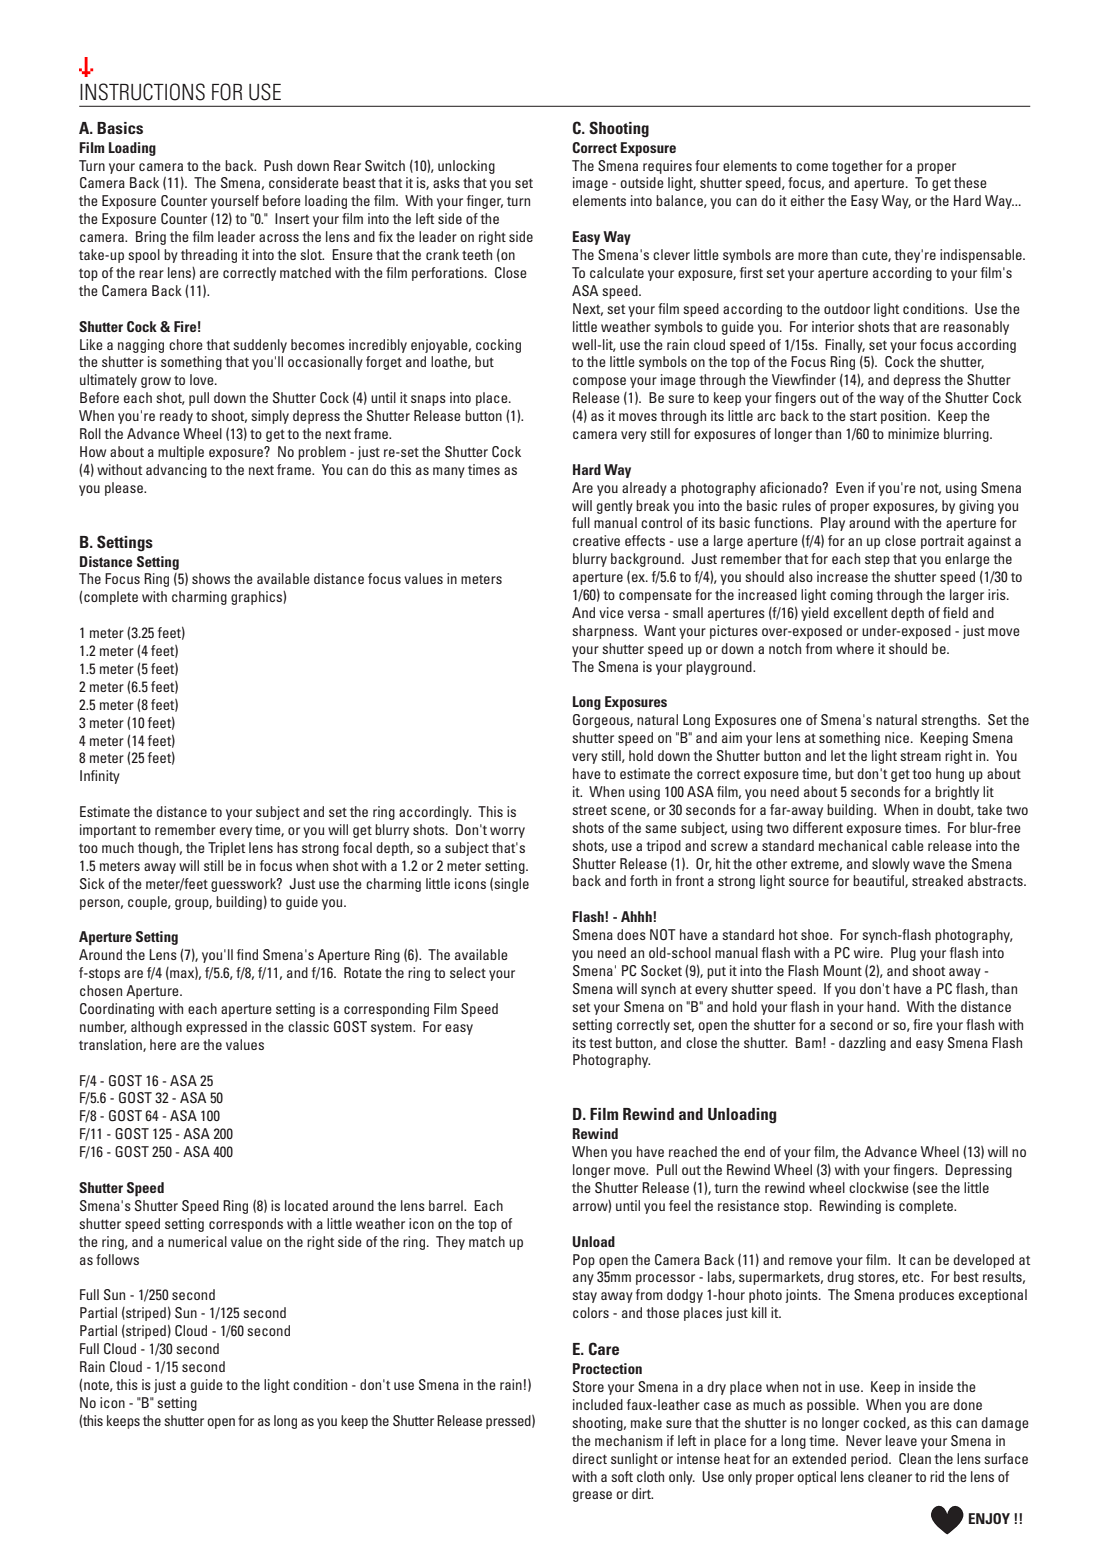  Describe the element at coordinates (181, 453) in the screenshot. I see `multiple` at that location.
